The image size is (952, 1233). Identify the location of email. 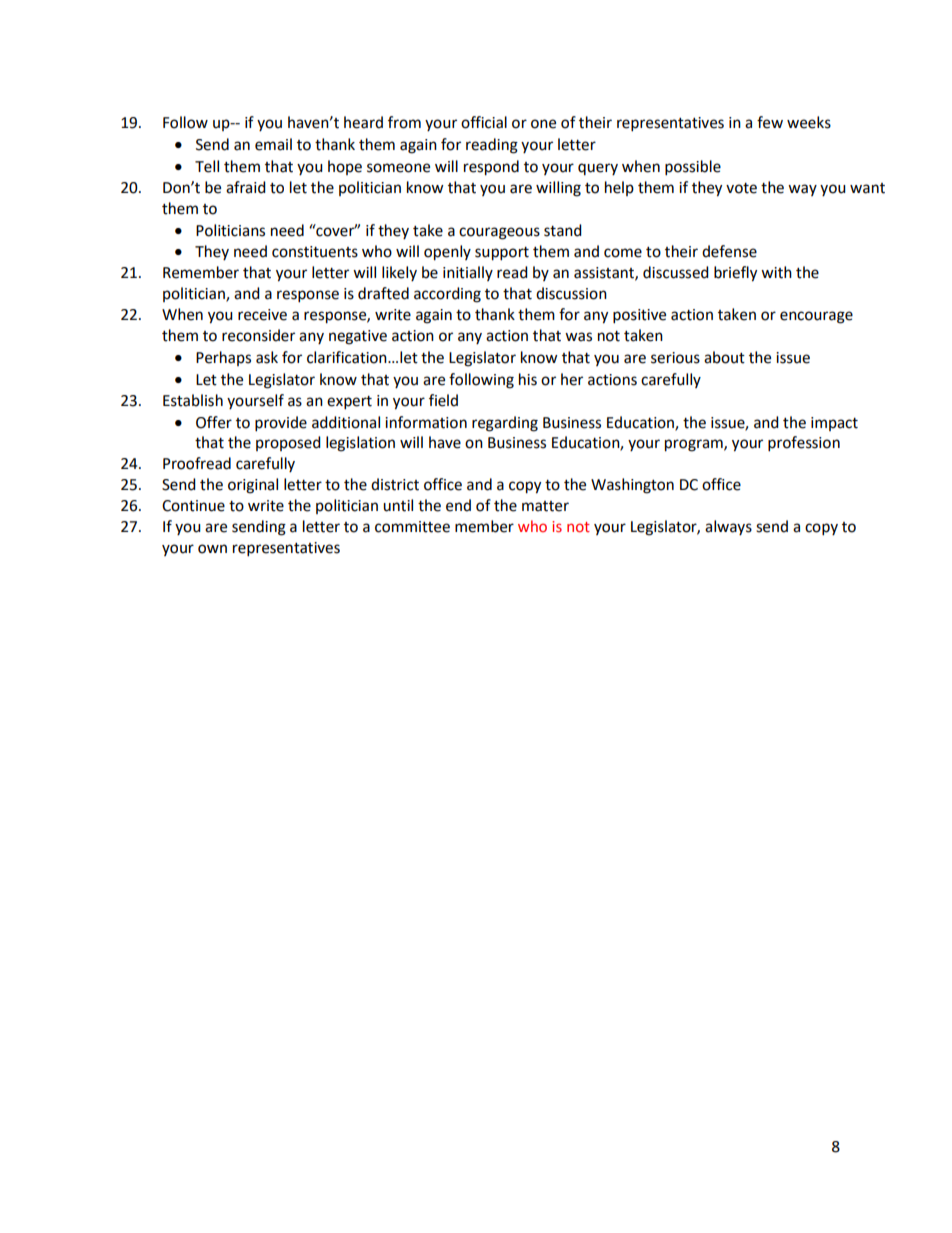
(273, 144).
